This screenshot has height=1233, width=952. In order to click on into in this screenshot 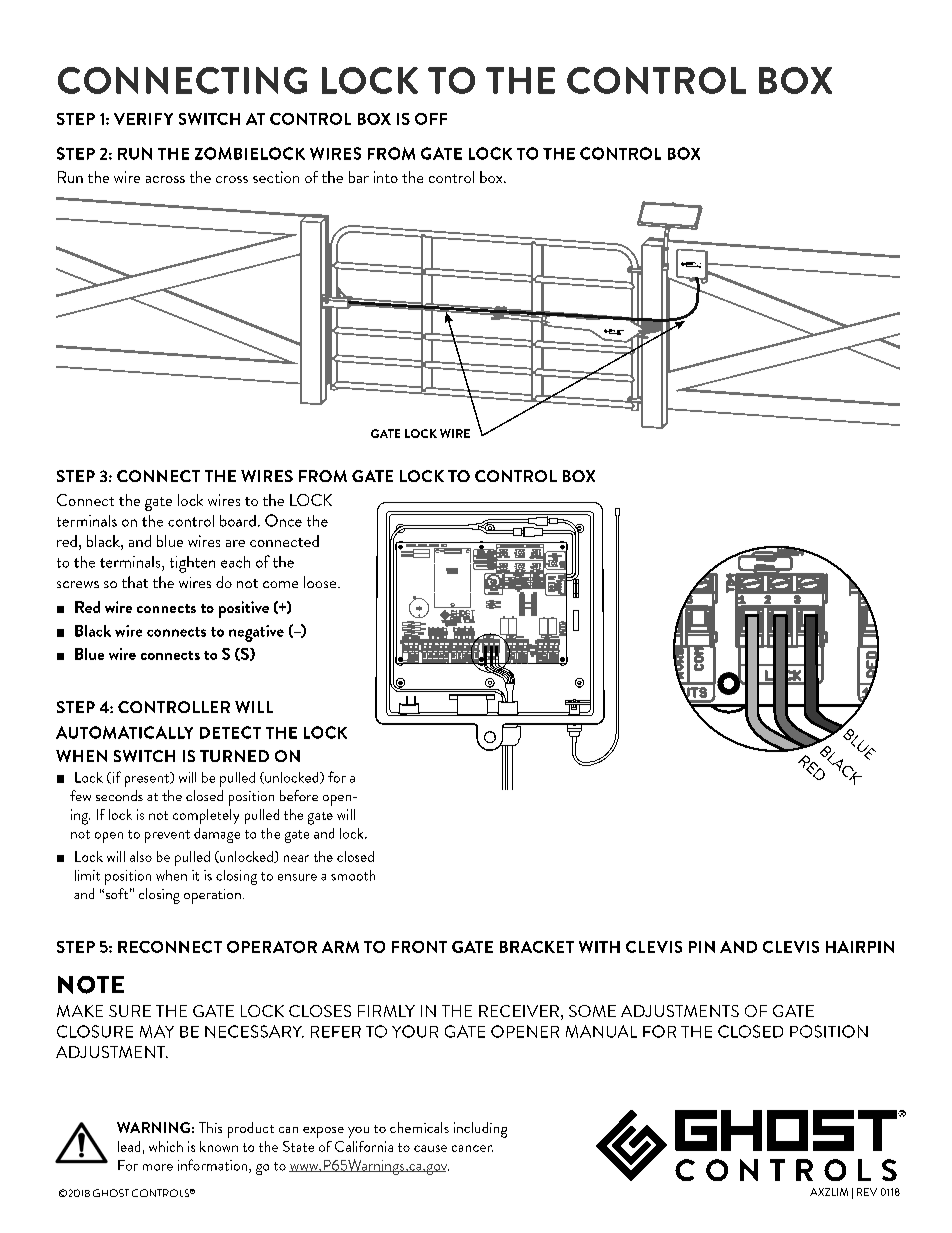, I will do `click(386, 177)`.
